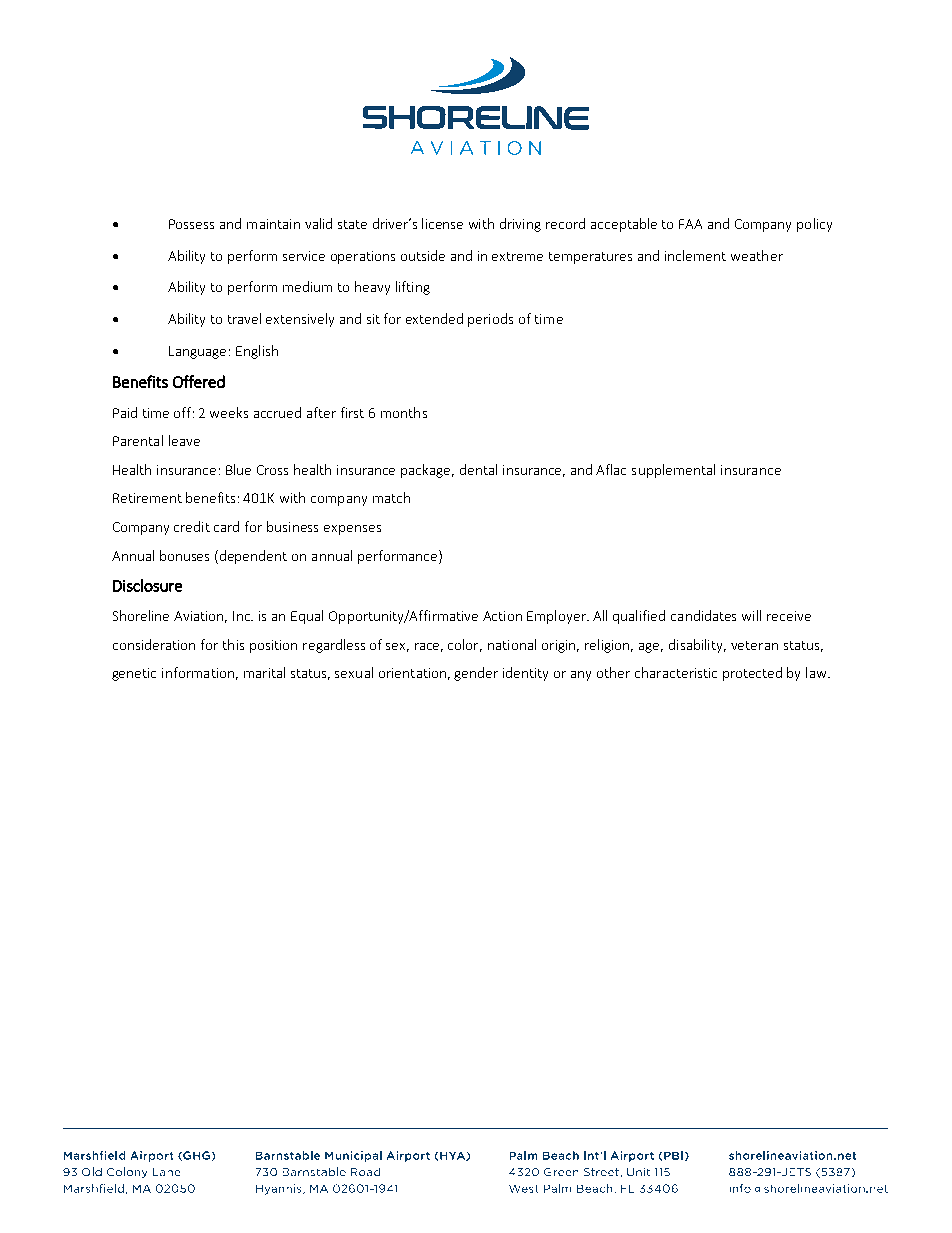 Image resolution: width=952 pixels, height=1233 pixels. I want to click on supplemental, so click(673, 471).
